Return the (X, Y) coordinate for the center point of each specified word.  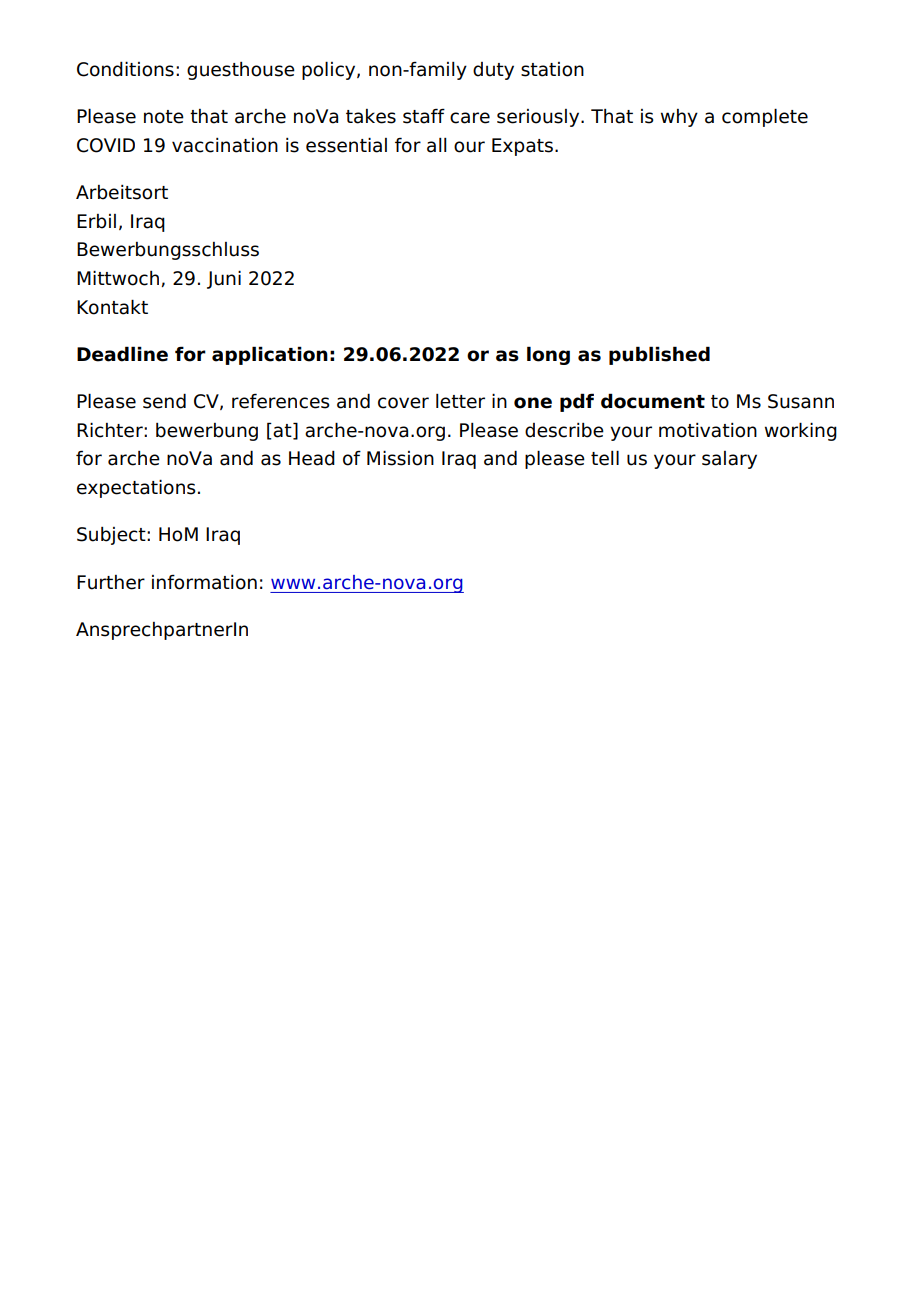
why (679, 118)
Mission (400, 458)
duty (493, 71)
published (659, 355)
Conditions (125, 69)
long (548, 355)
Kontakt (112, 307)
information (204, 582)
